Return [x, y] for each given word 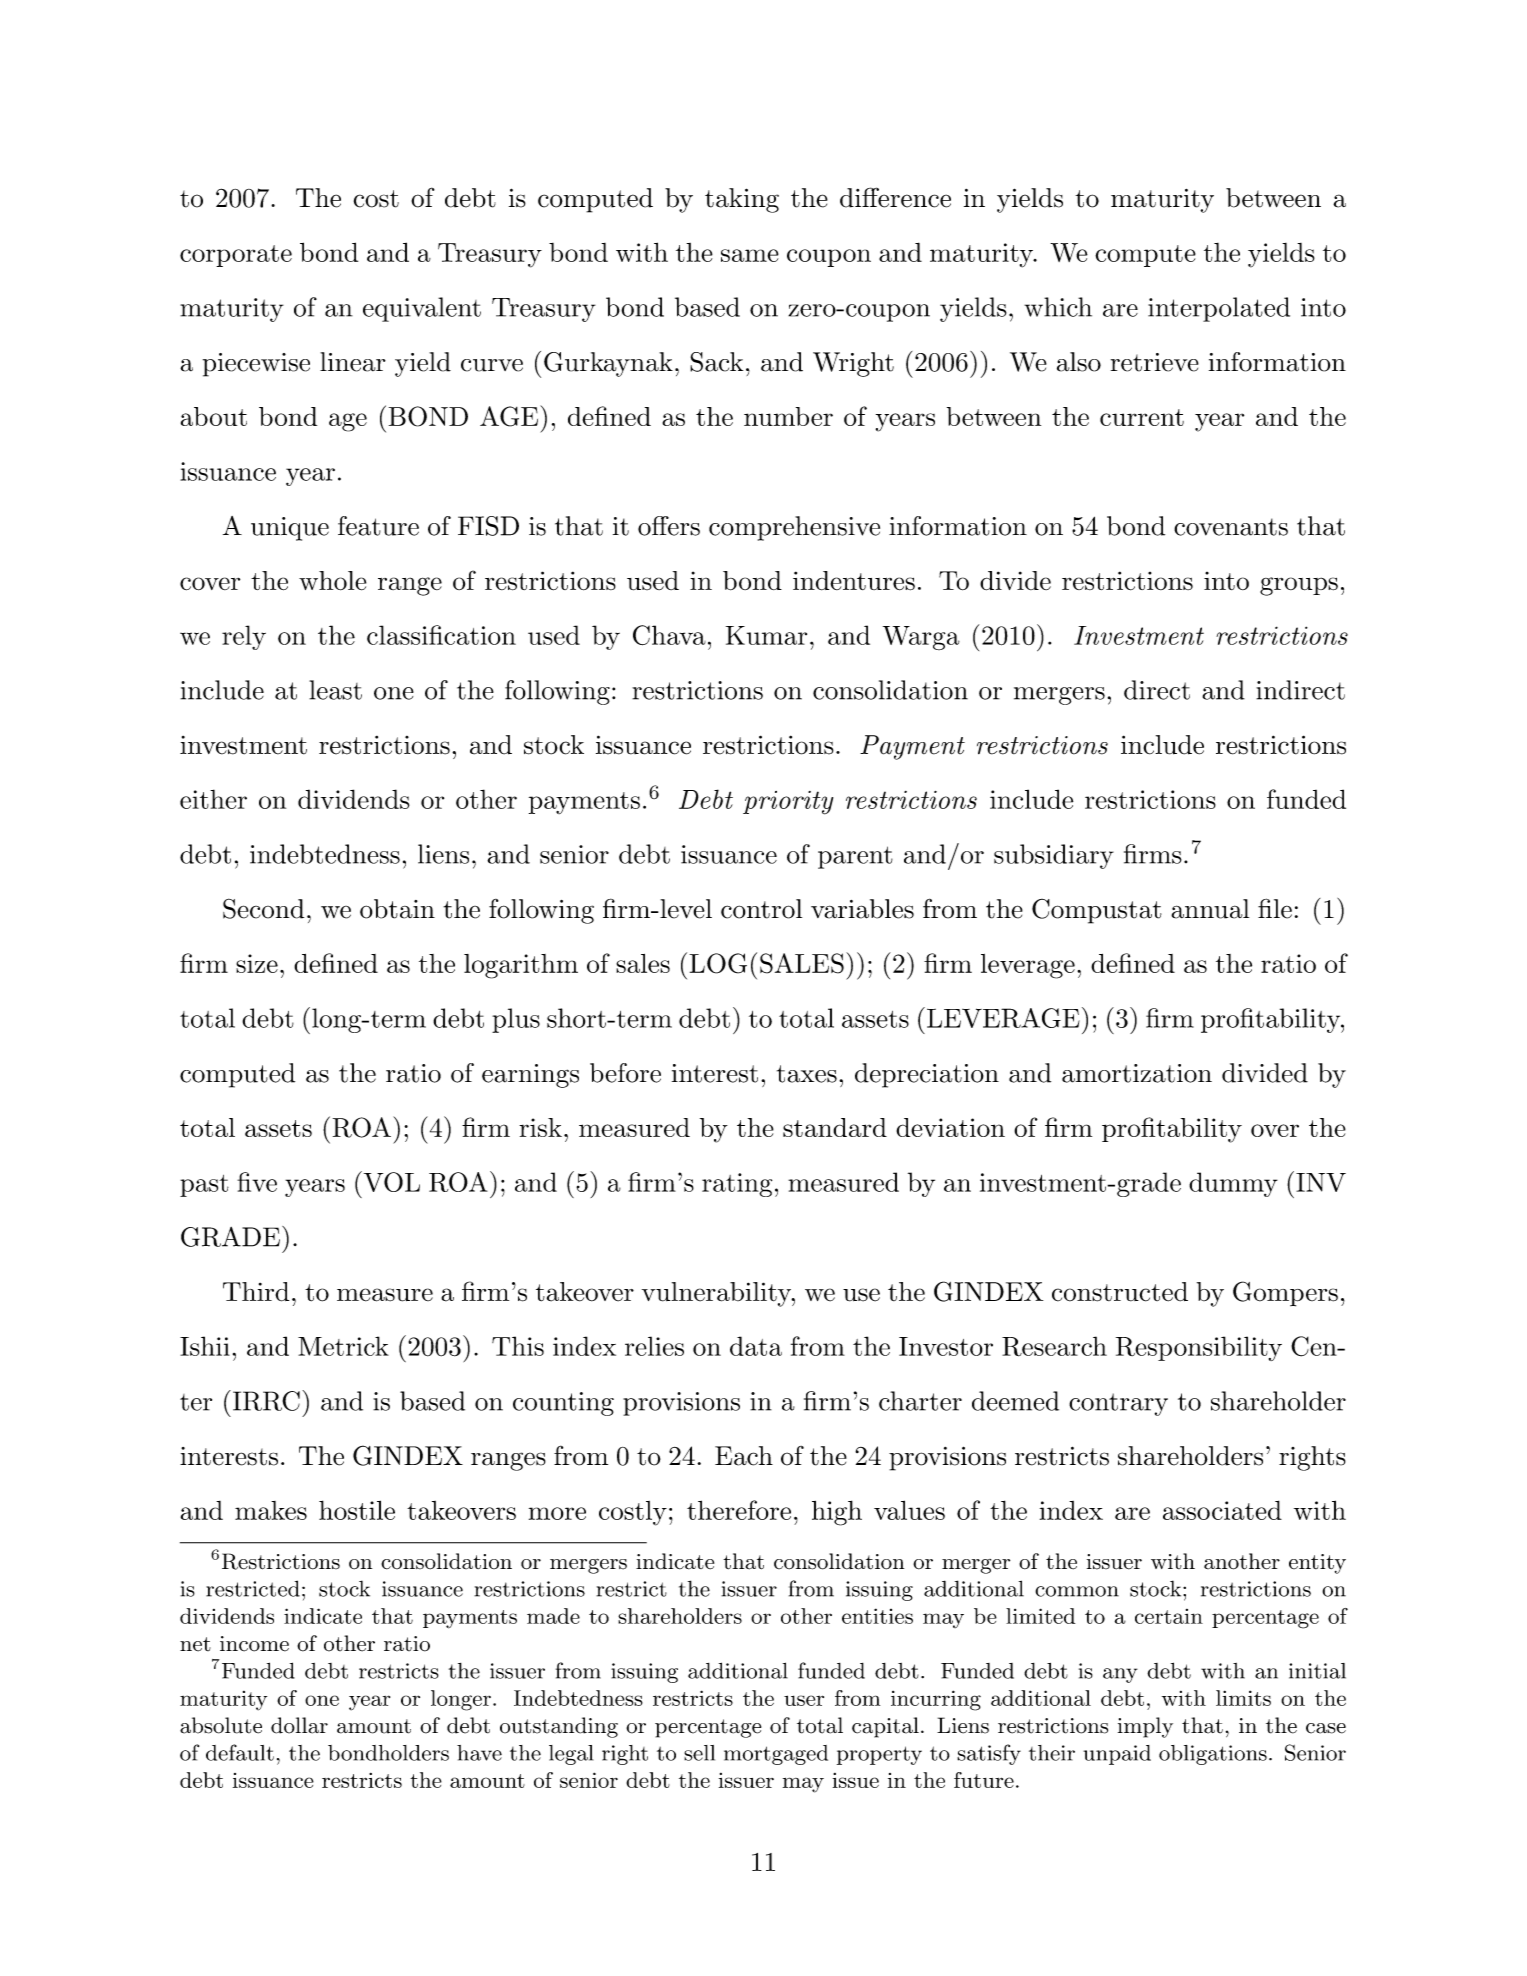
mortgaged [776, 1755]
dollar [299, 1725]
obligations [1213, 1755]
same [750, 255]
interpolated [1219, 309]
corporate [236, 256]
